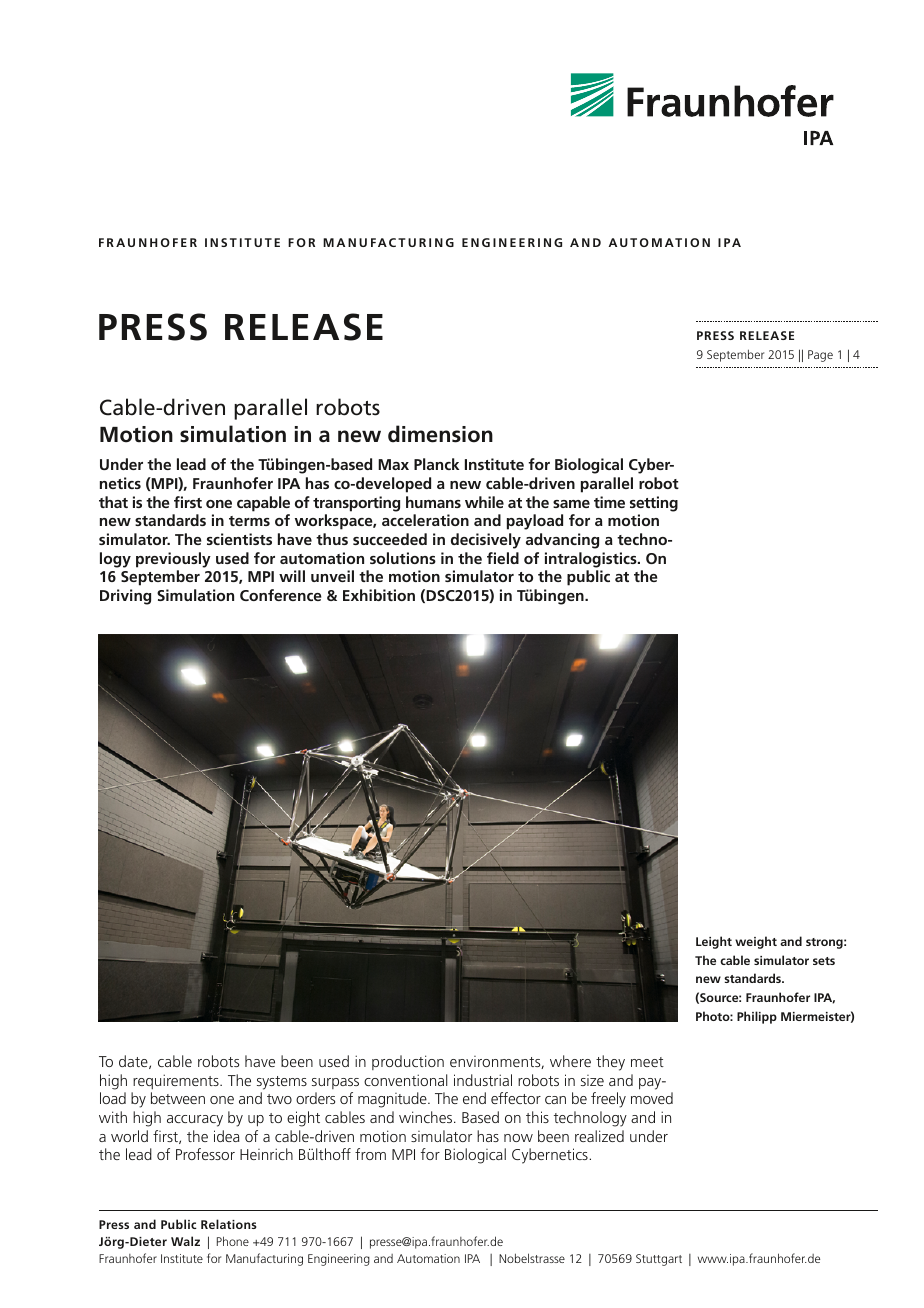  What do you see at coordinates (125, 597) in the image?
I see `Driving` at bounding box center [125, 597].
